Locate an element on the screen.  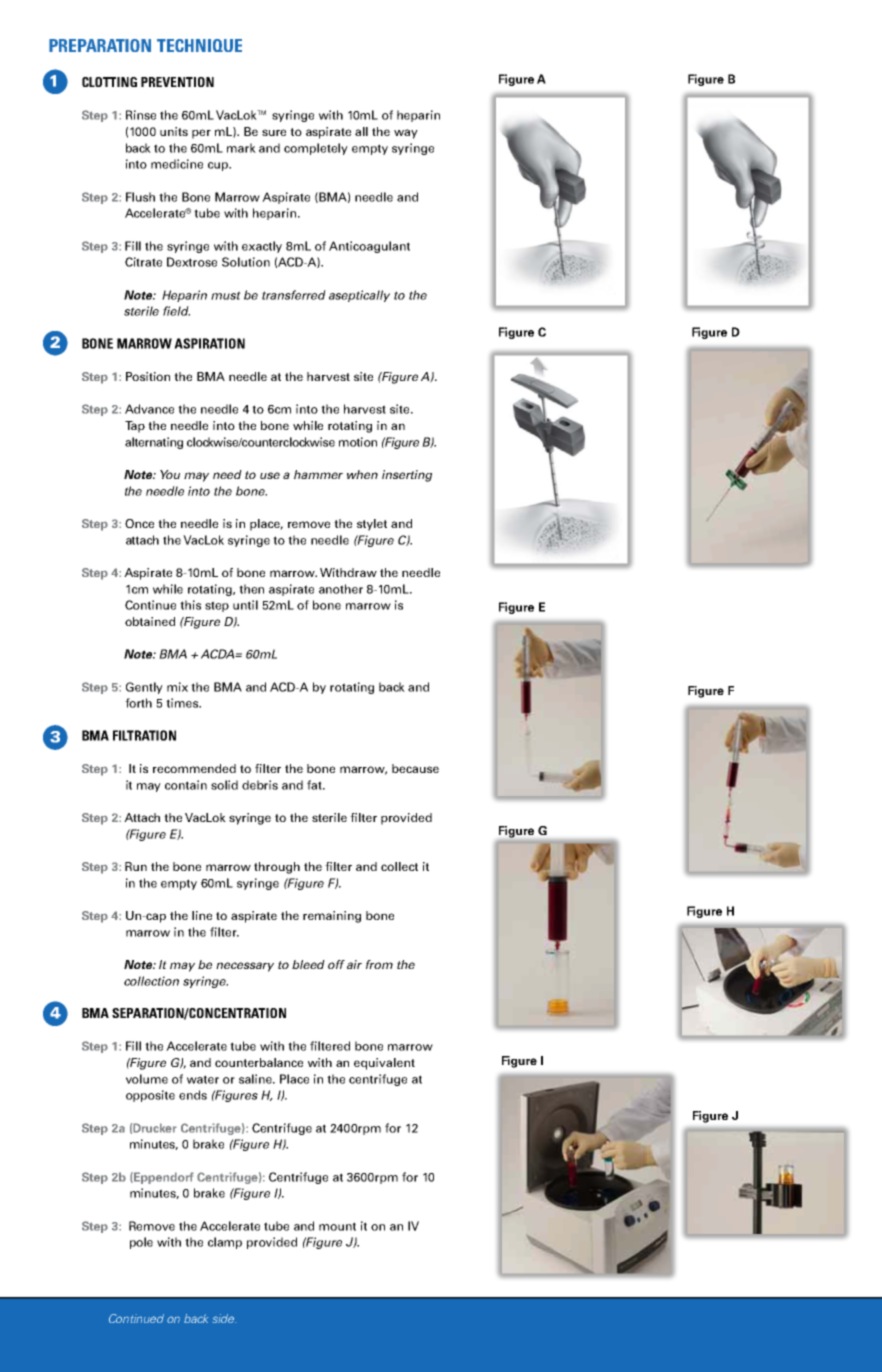
volume is located at coordinates (147, 1079).
